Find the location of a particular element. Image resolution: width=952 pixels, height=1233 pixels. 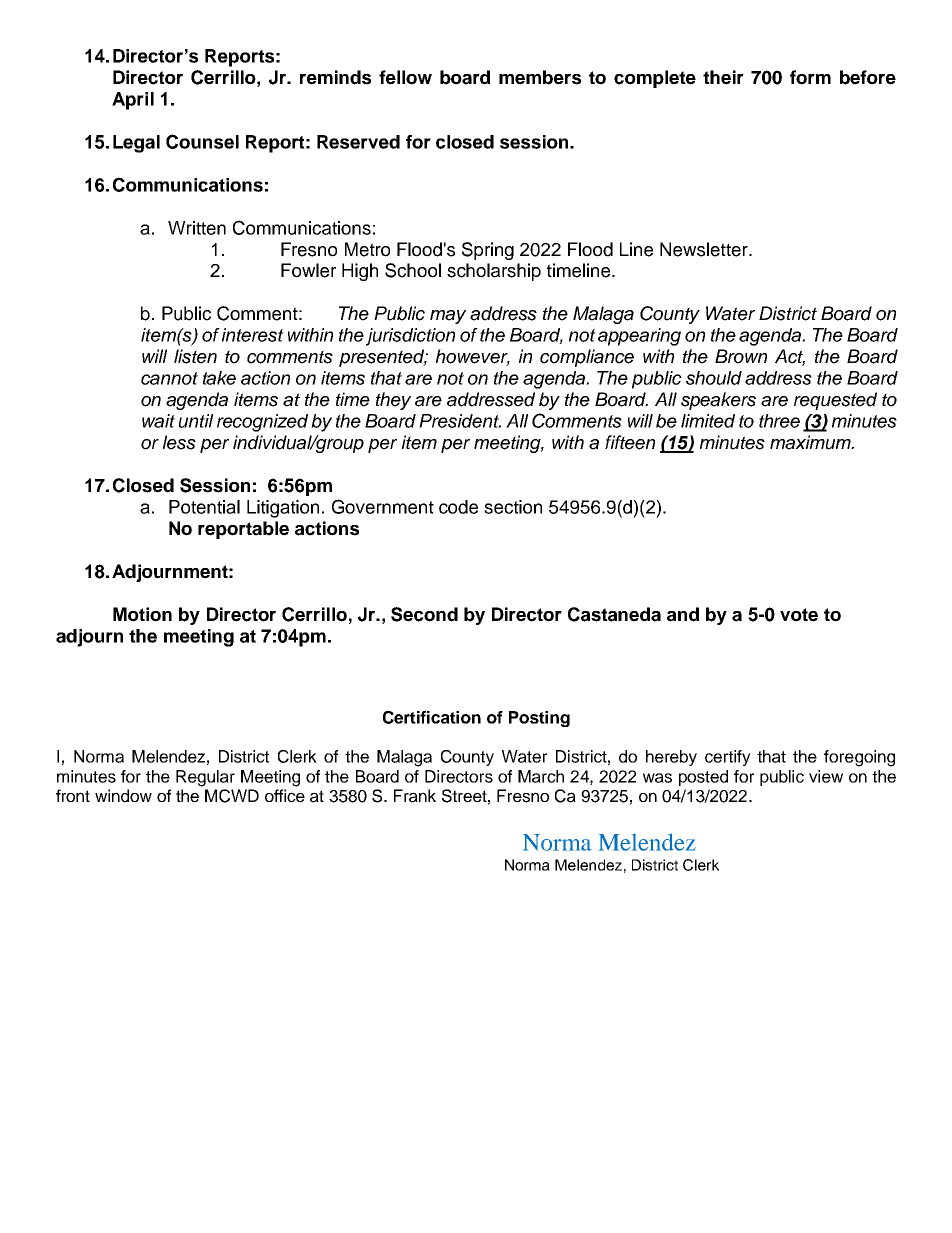

fellow is located at coordinates (405, 77).
